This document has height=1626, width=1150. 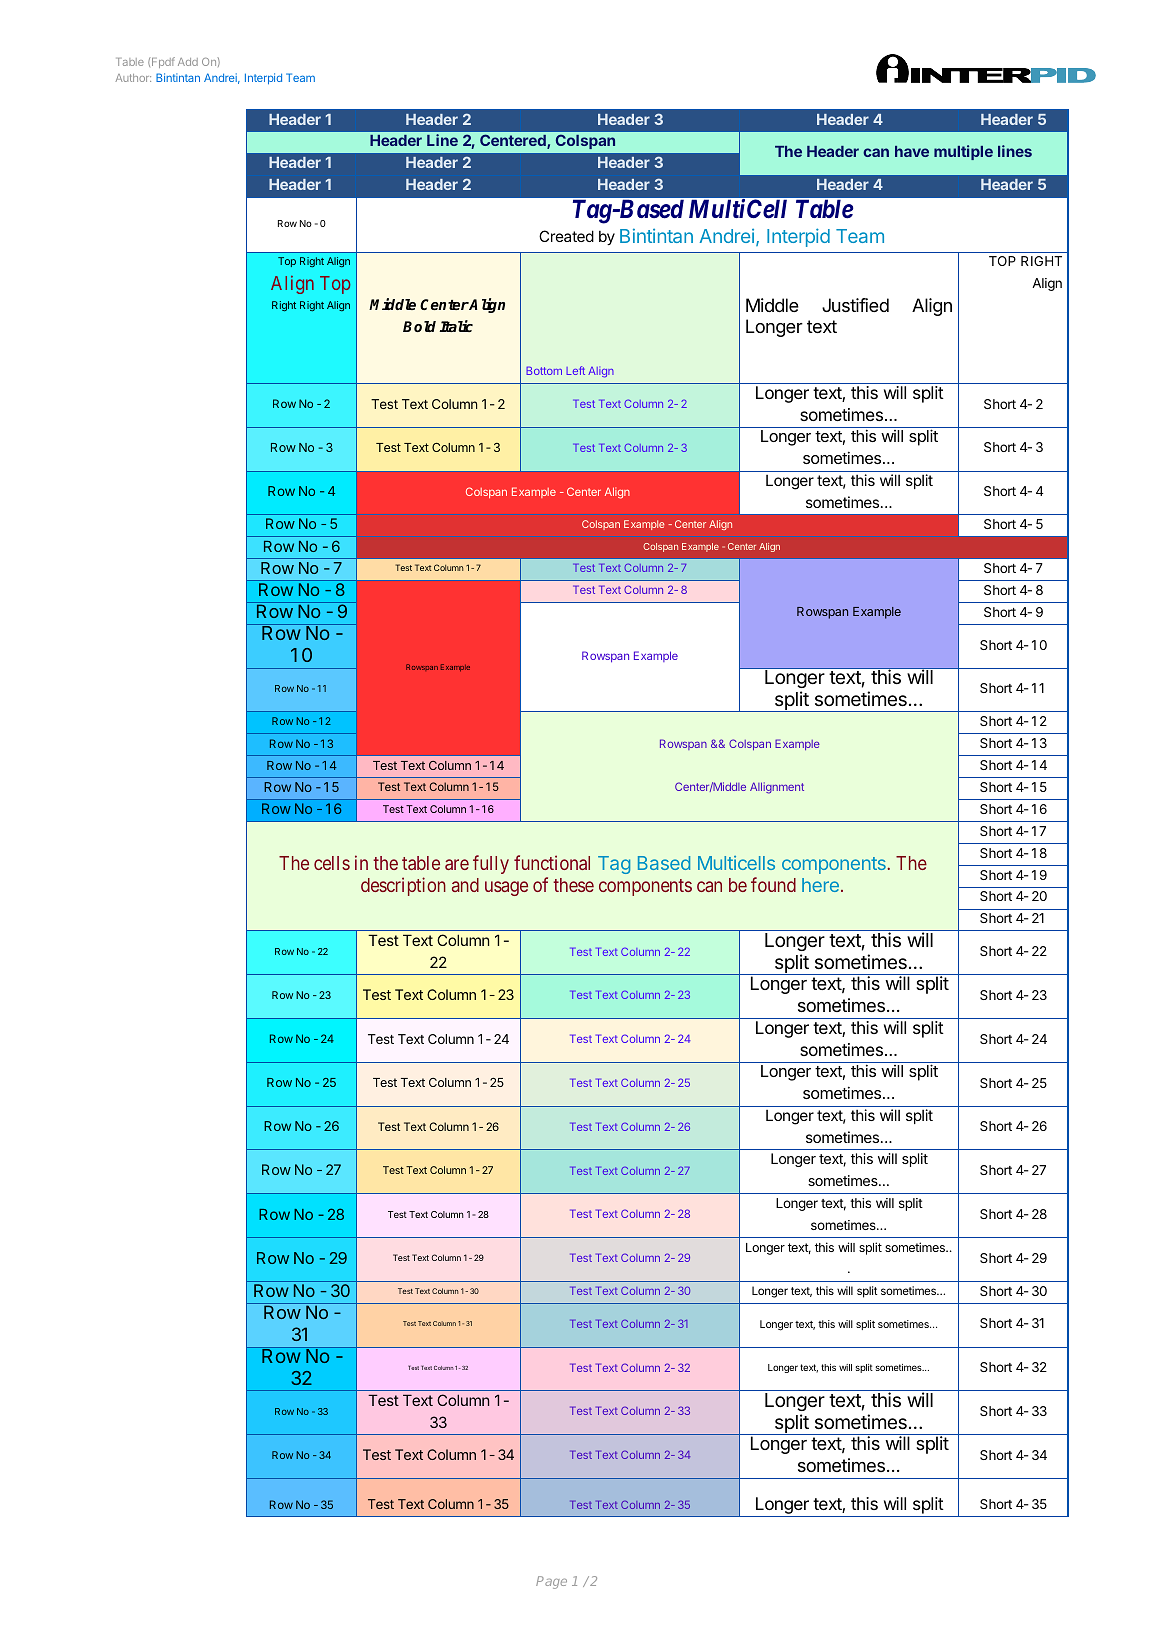 What do you see at coordinates (820, 885) in the document?
I see `here` at bounding box center [820, 885].
